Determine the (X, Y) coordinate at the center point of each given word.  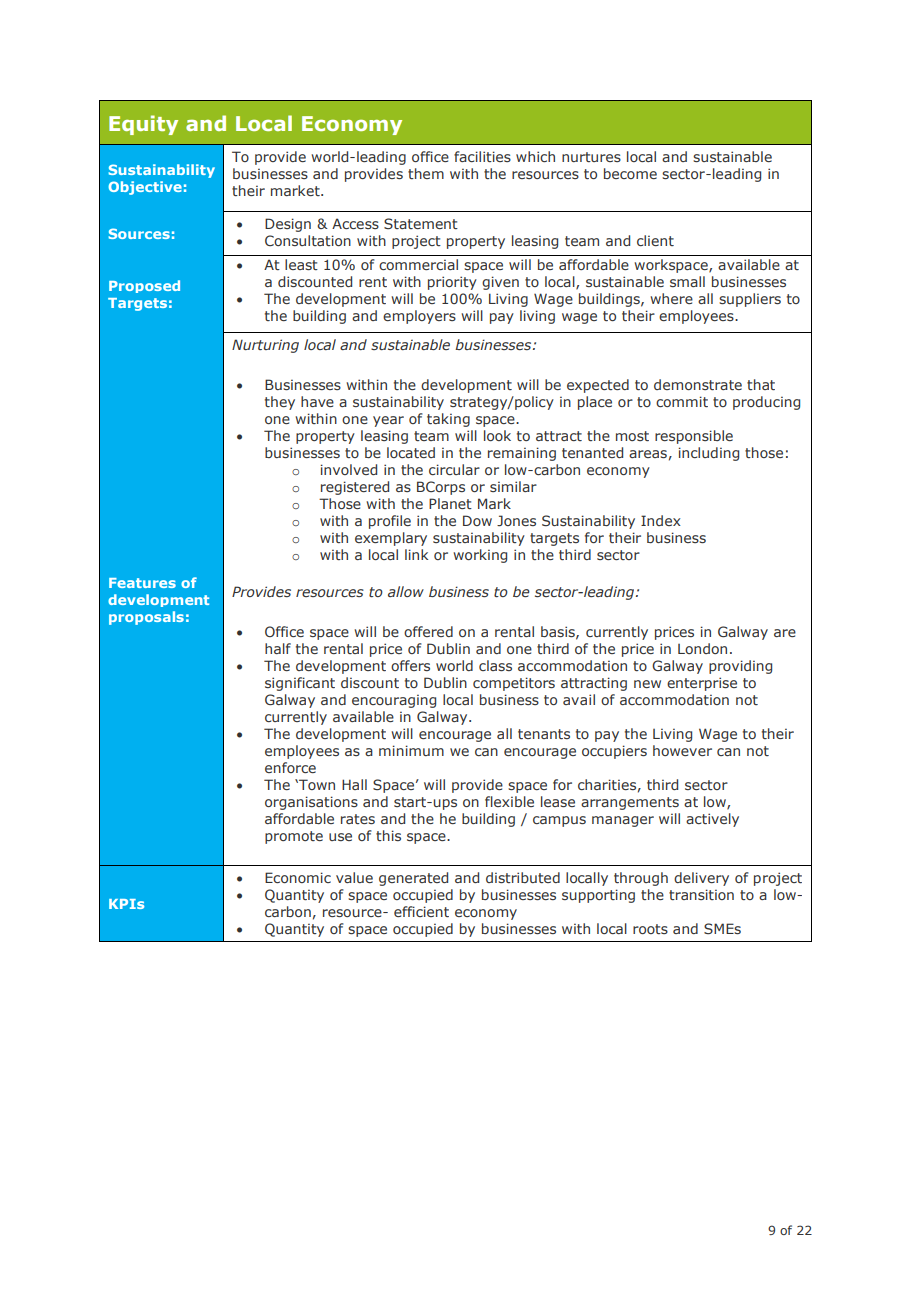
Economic (298, 877)
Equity (143, 125)
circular (454, 469)
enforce (290, 767)
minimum (411, 750)
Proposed (144, 286)
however (682, 750)
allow (406, 591)
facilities (482, 156)
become (630, 173)
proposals (146, 618)
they (280, 403)
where (671, 298)
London (702, 648)
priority (452, 283)
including (708, 454)
